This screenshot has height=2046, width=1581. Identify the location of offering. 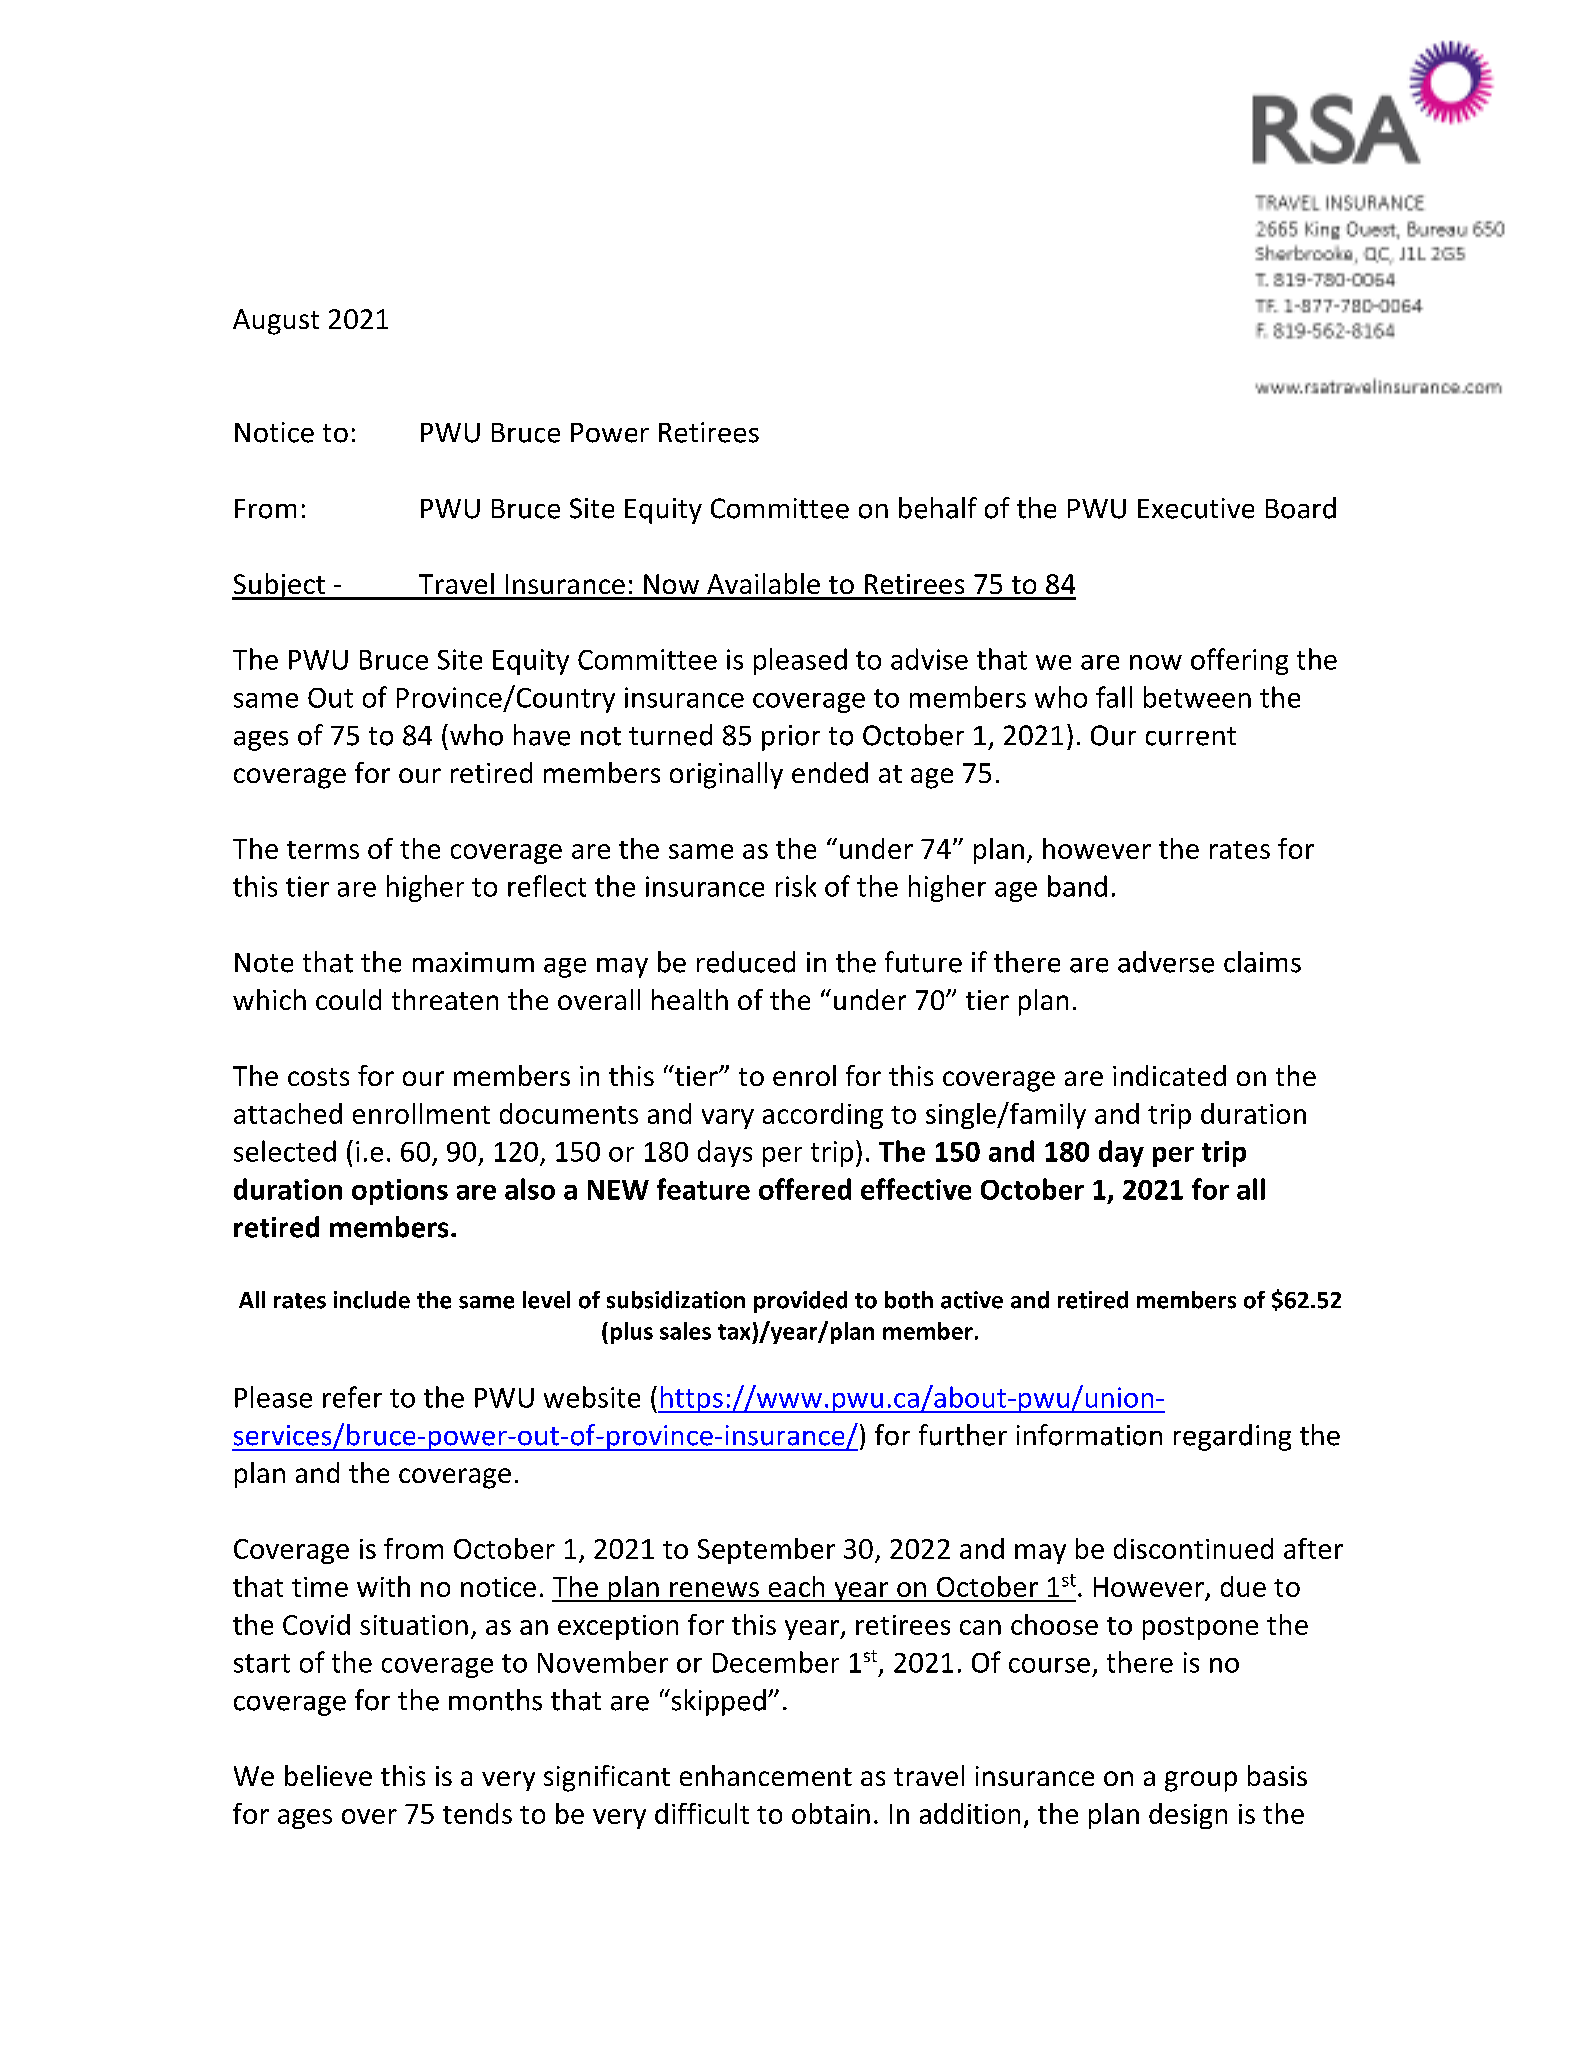
(1239, 661).
